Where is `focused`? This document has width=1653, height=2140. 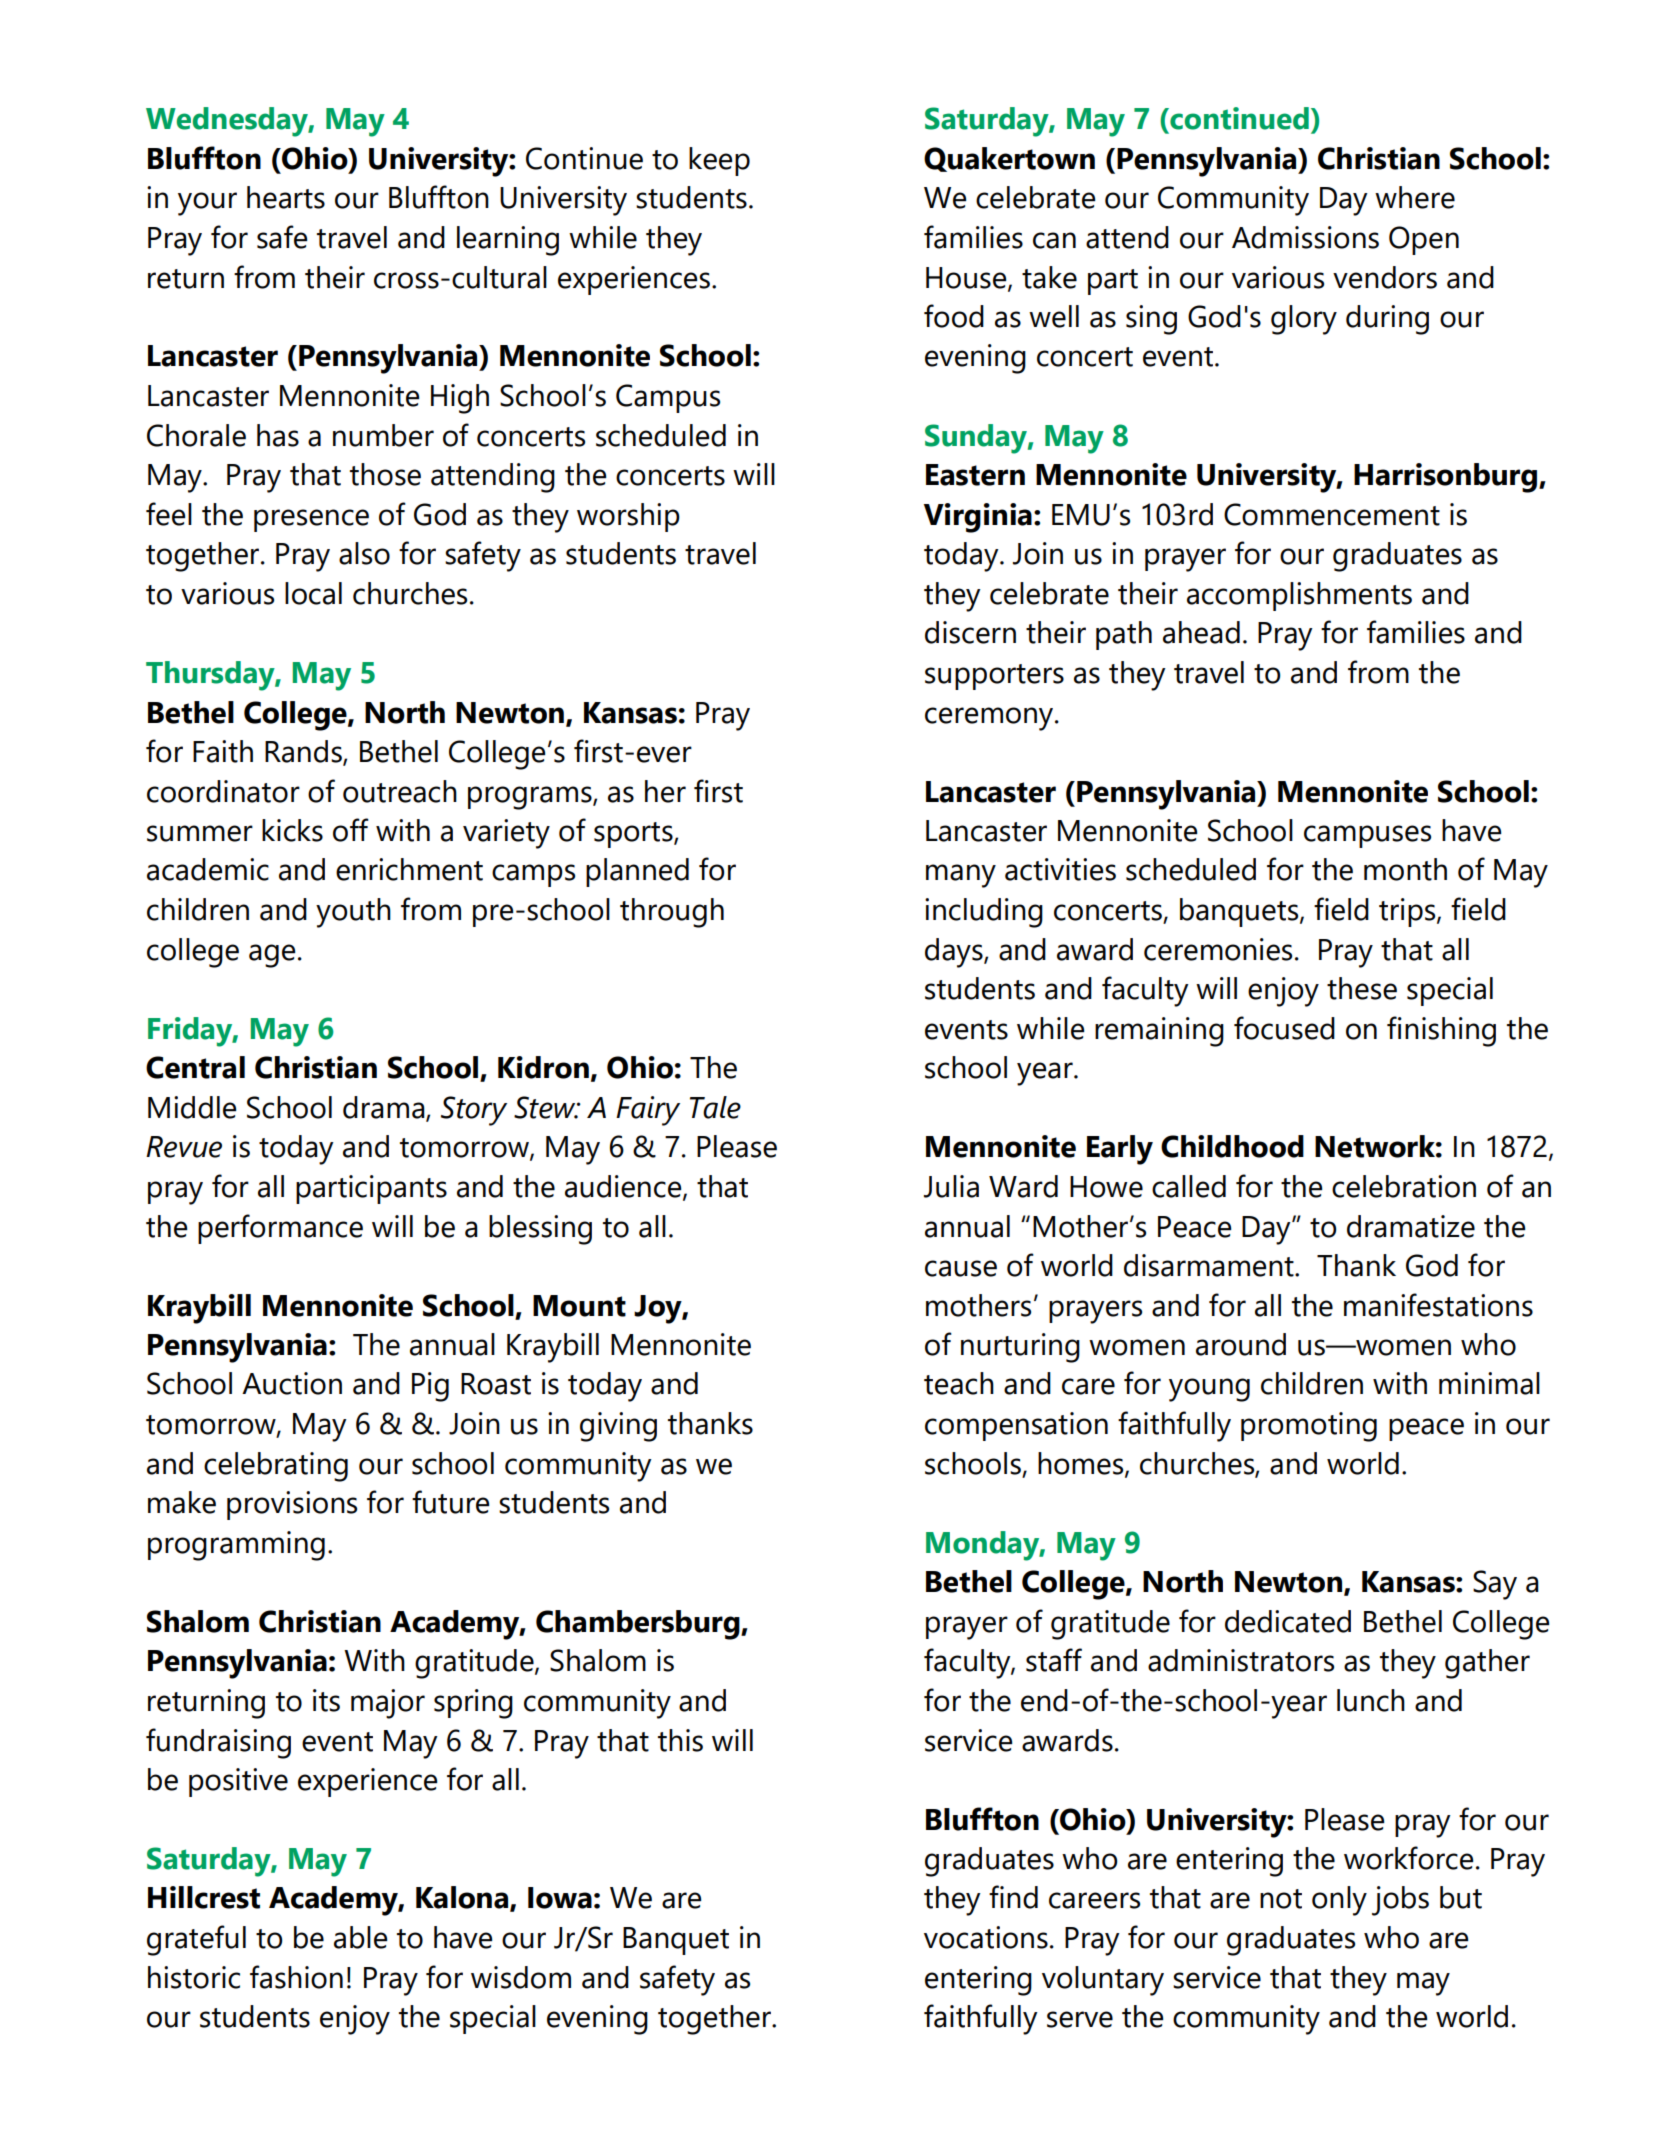 focused is located at coordinates (1284, 1028).
